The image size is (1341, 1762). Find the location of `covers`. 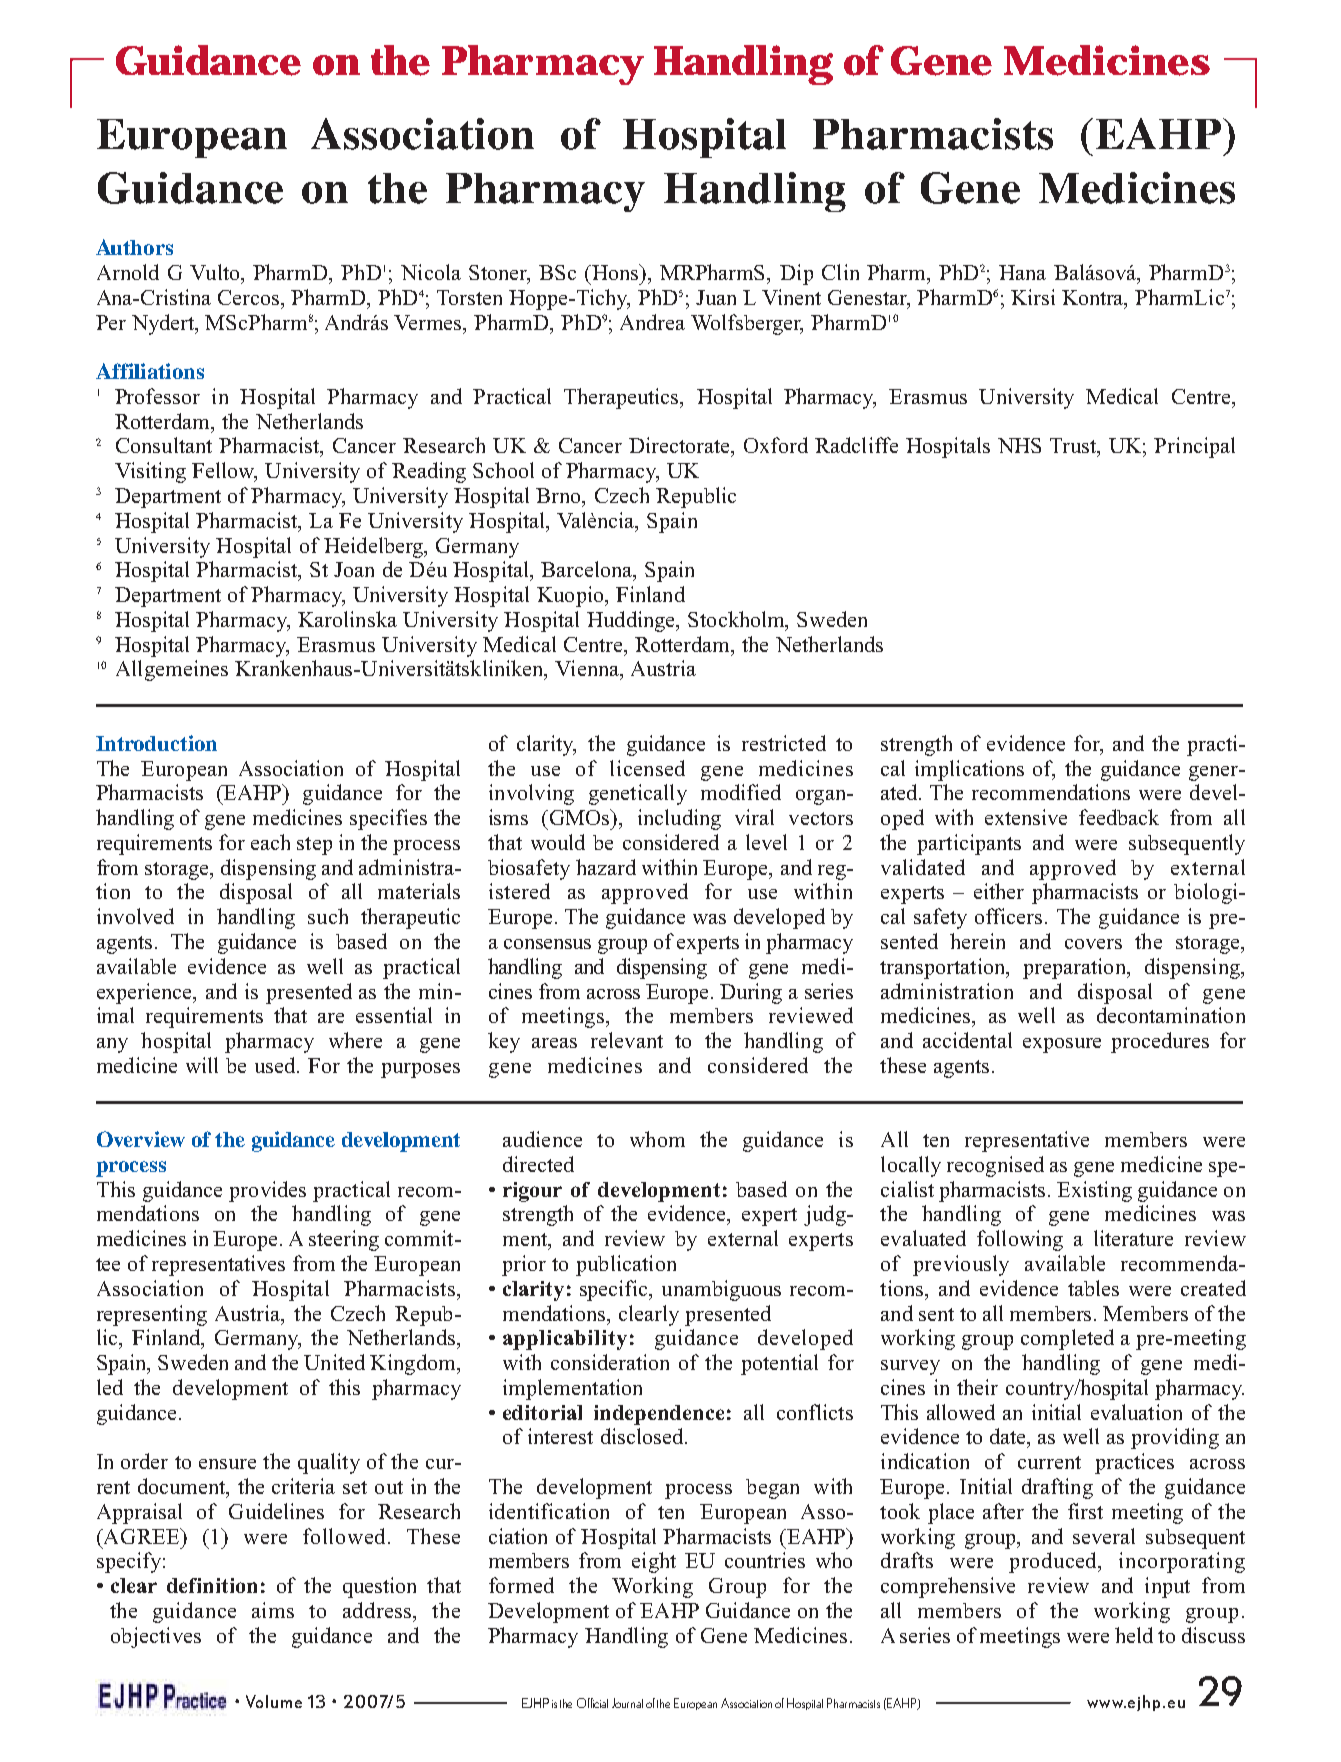

covers is located at coordinates (1093, 944).
